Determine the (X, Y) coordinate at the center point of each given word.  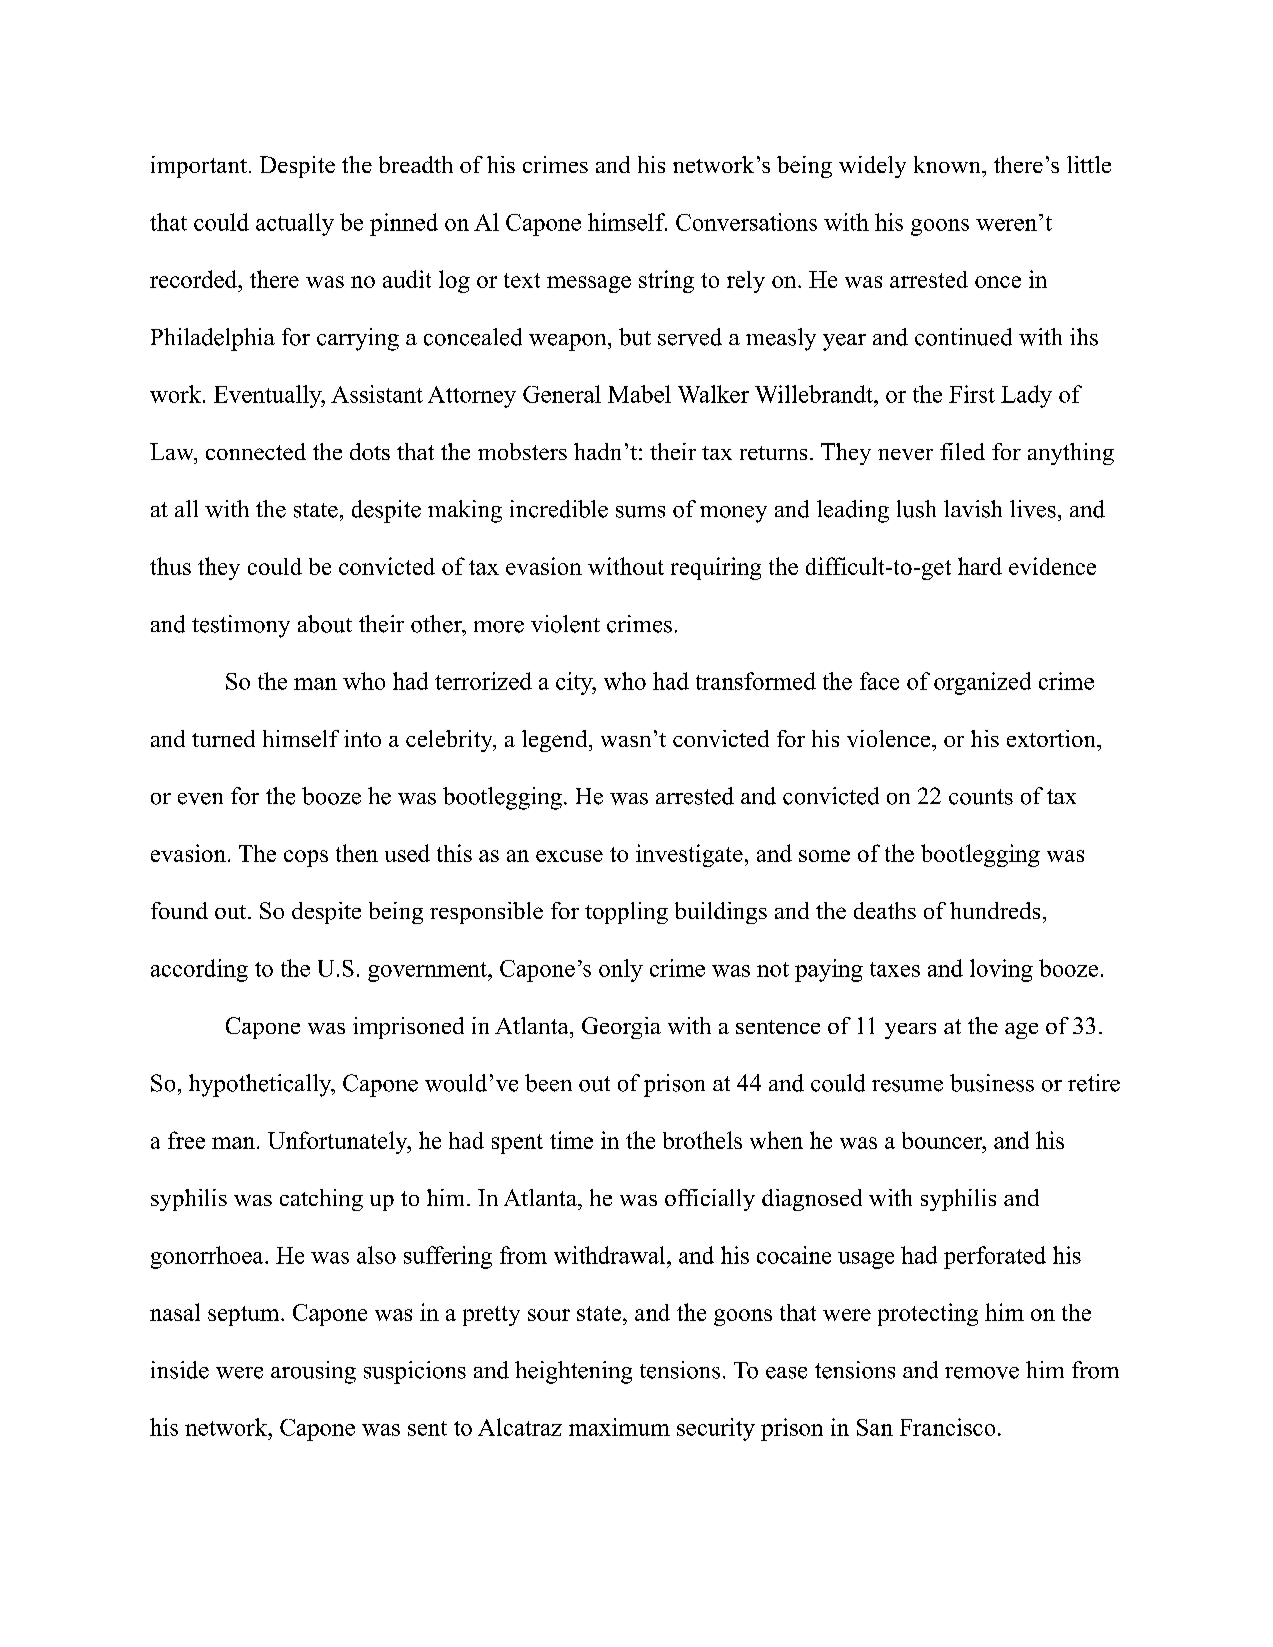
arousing (313, 1372)
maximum (619, 1427)
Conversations (746, 222)
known (948, 164)
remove (982, 1373)
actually (295, 224)
